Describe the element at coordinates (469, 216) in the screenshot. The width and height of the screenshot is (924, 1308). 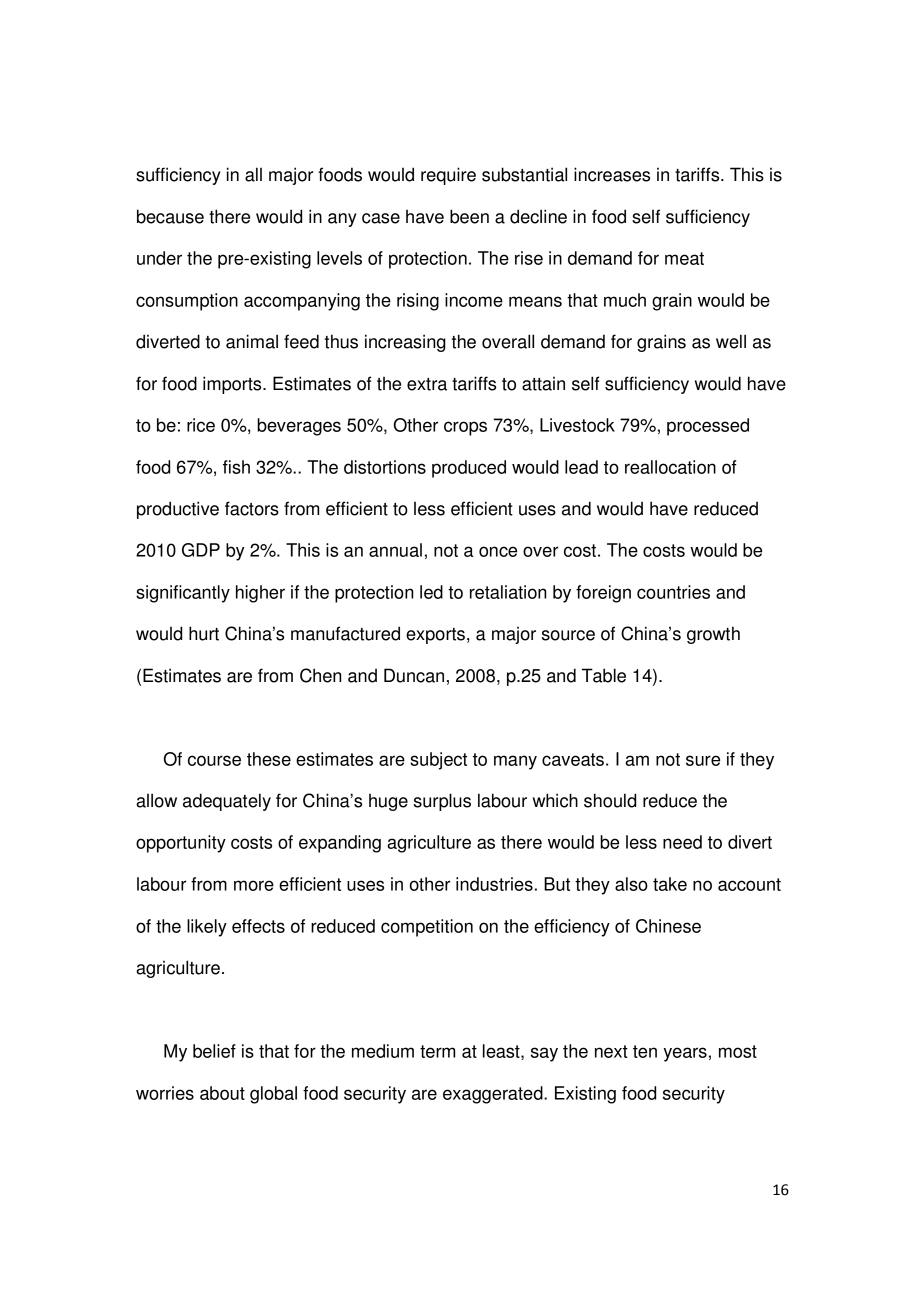
I see `been` at that location.
